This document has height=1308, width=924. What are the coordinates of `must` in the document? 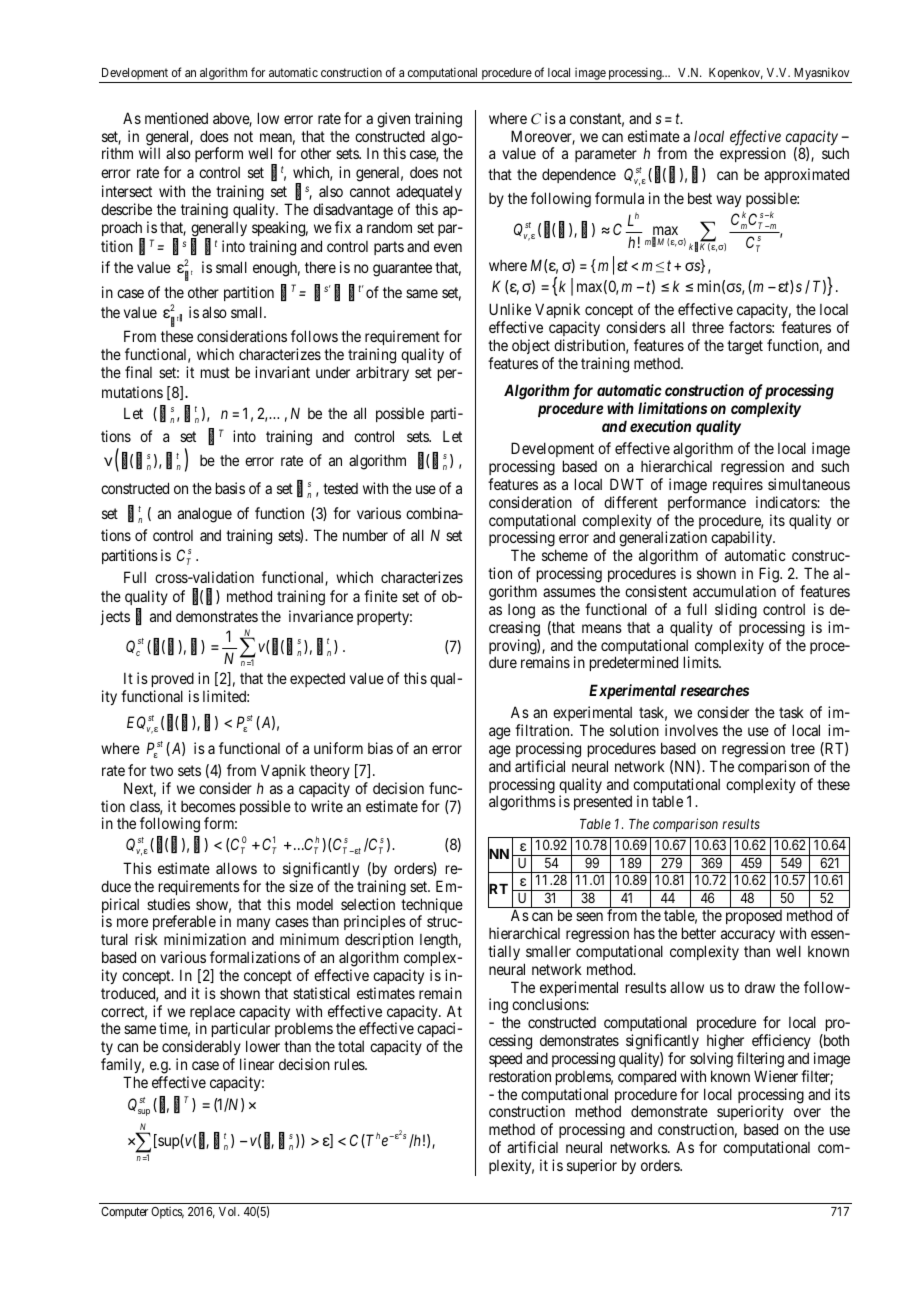 It's located at (215, 372).
